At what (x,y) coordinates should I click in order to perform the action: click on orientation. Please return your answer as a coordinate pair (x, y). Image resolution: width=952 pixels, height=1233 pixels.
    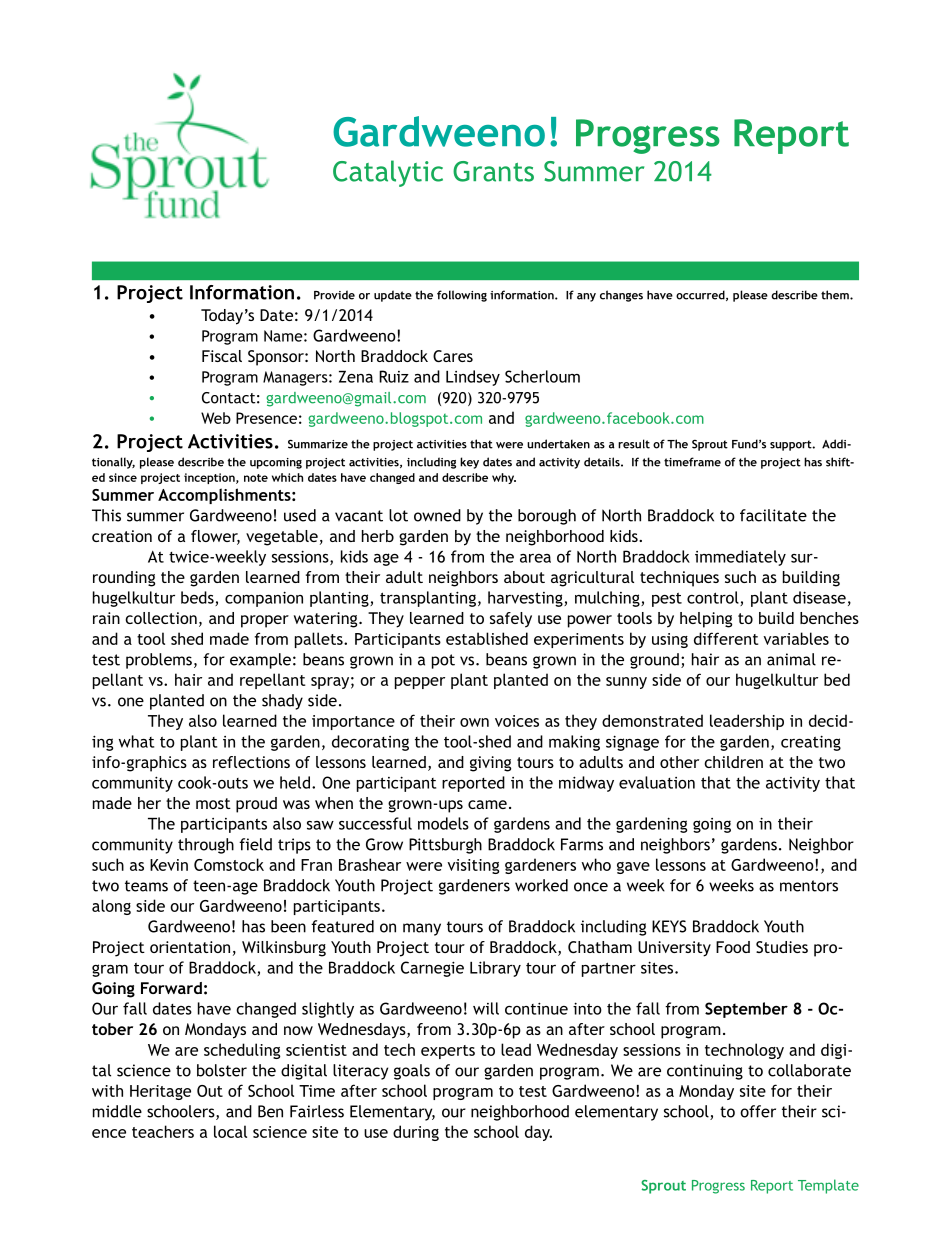
    Looking at the image, I should click on (190, 947).
